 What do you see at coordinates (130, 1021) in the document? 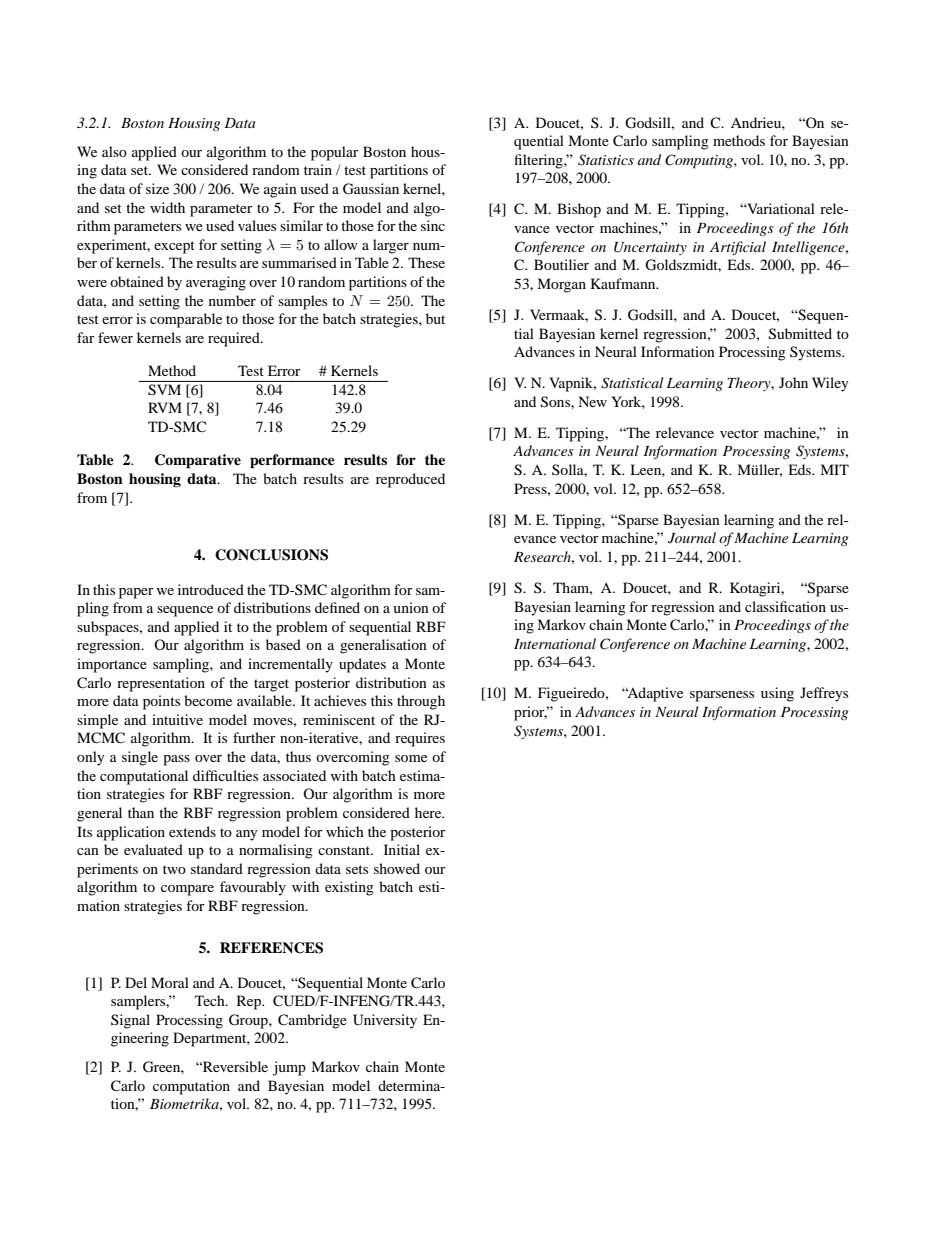
I see `Signal` at bounding box center [130, 1021].
